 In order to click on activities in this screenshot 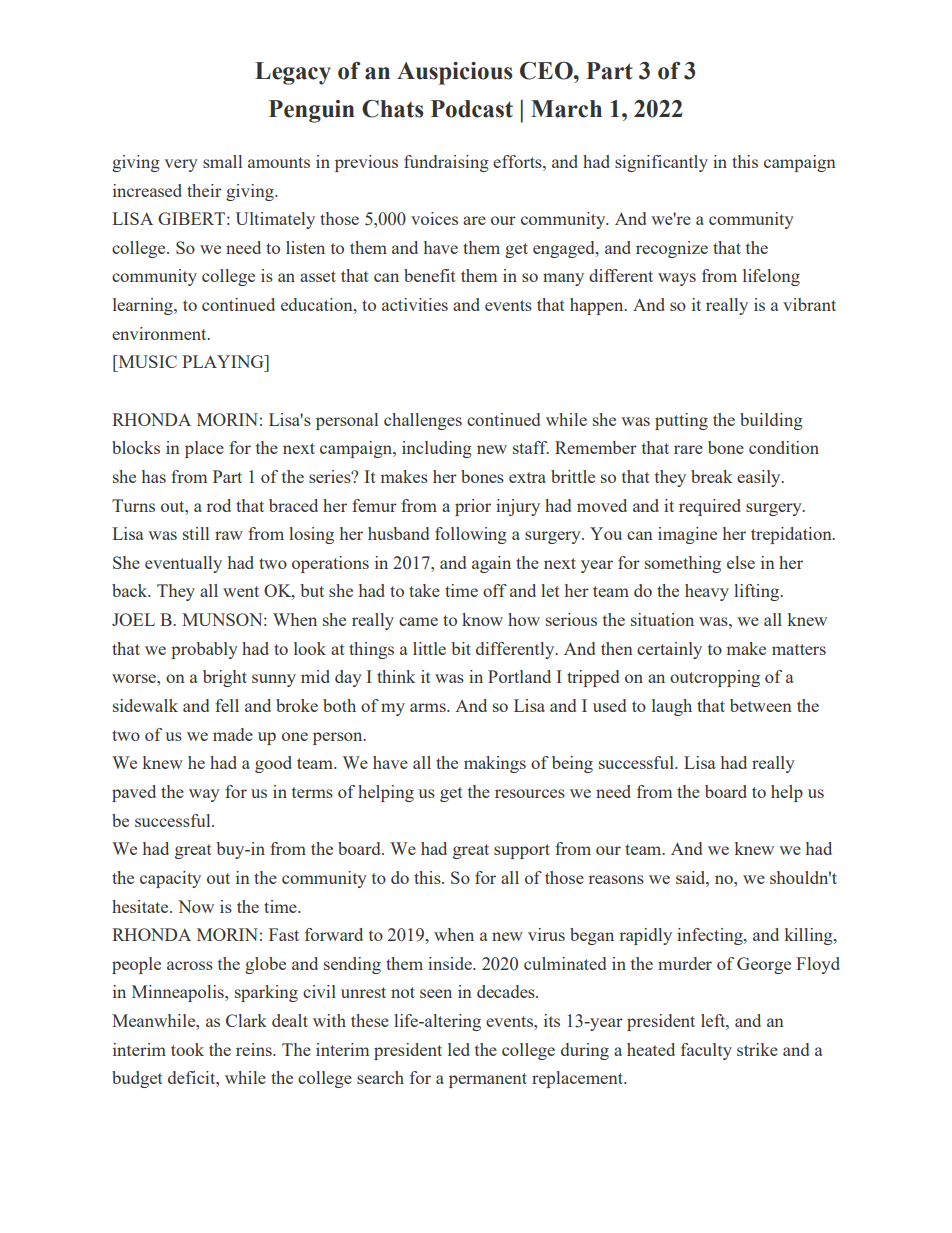, I will do `click(415, 304)`.
